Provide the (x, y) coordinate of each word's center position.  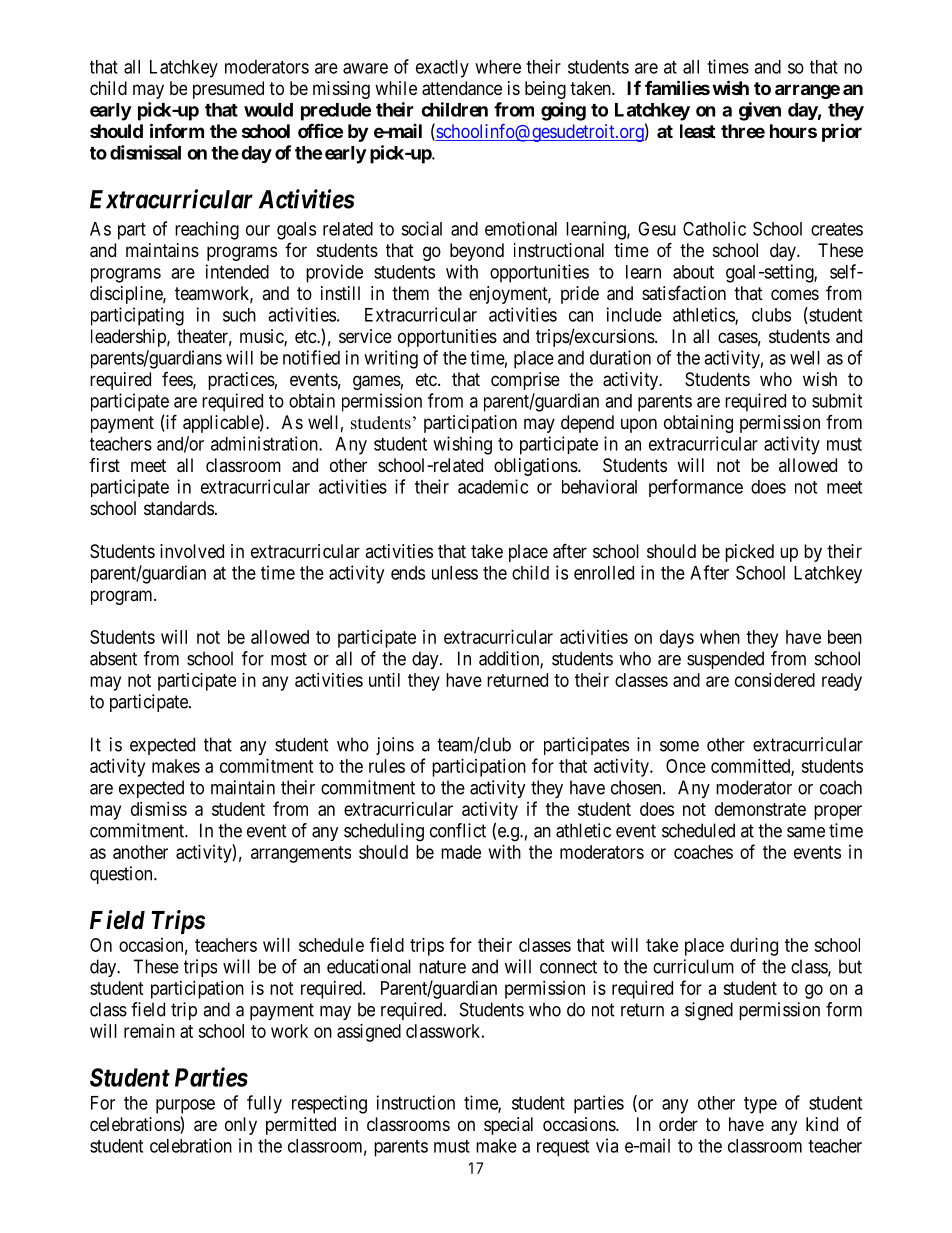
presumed (228, 90)
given (760, 111)
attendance (462, 88)
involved (192, 551)
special (508, 1126)
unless (455, 573)
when (720, 637)
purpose (185, 1106)
